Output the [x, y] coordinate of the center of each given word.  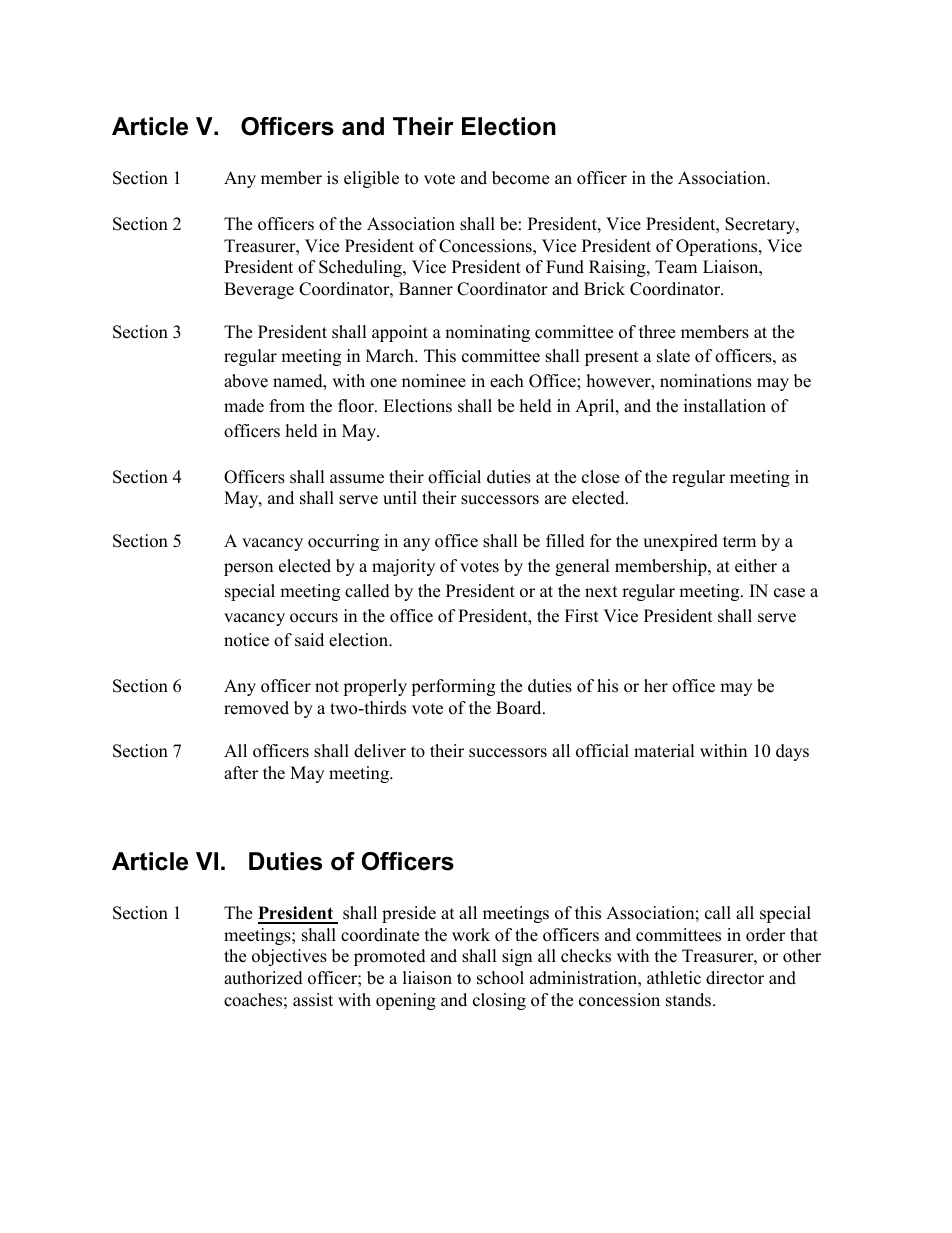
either [756, 566]
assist [313, 1000]
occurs [314, 618]
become [520, 178]
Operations [718, 247]
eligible [371, 179]
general [582, 567]
